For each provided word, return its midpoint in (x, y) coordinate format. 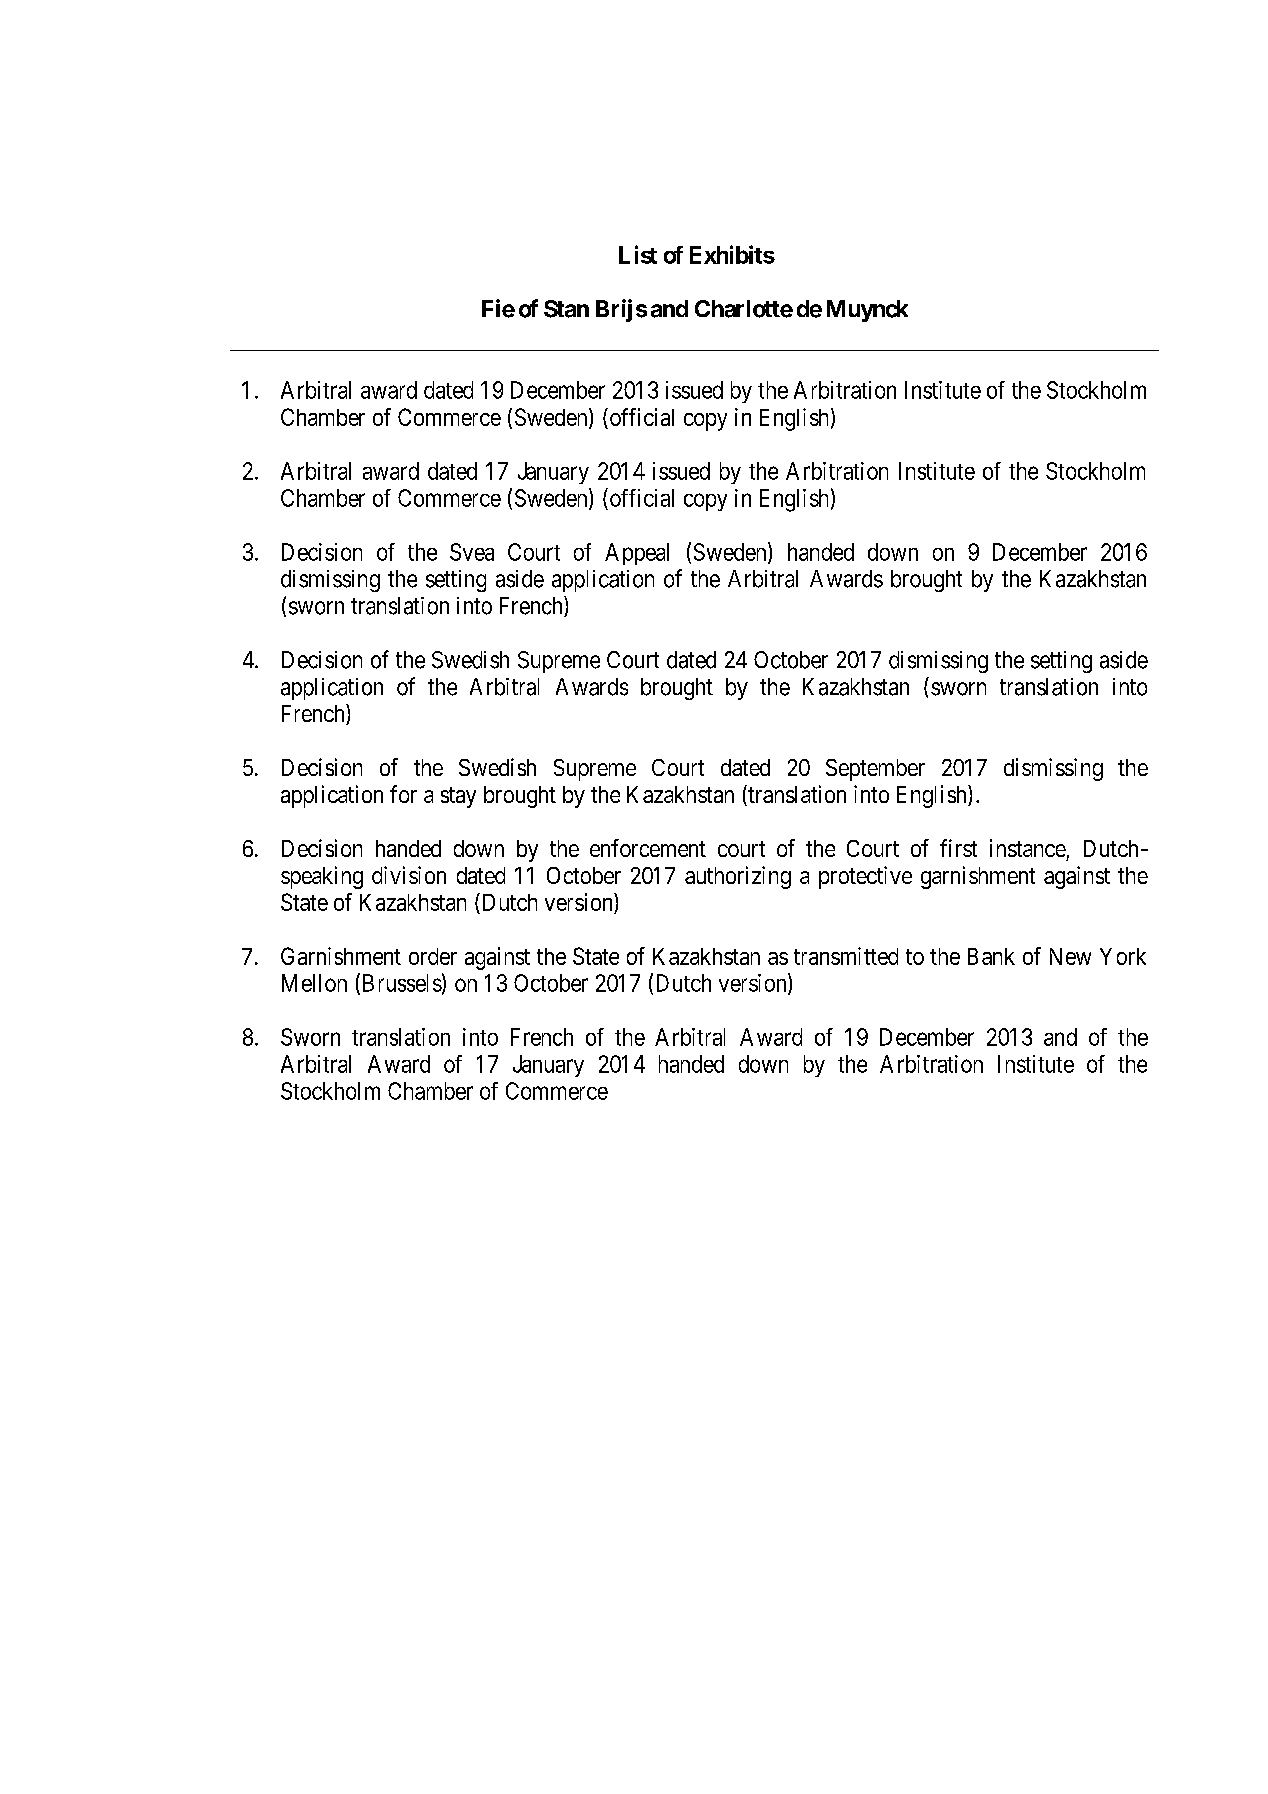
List (638, 254)
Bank (991, 956)
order (433, 956)
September (875, 770)
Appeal (637, 554)
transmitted (846, 956)
